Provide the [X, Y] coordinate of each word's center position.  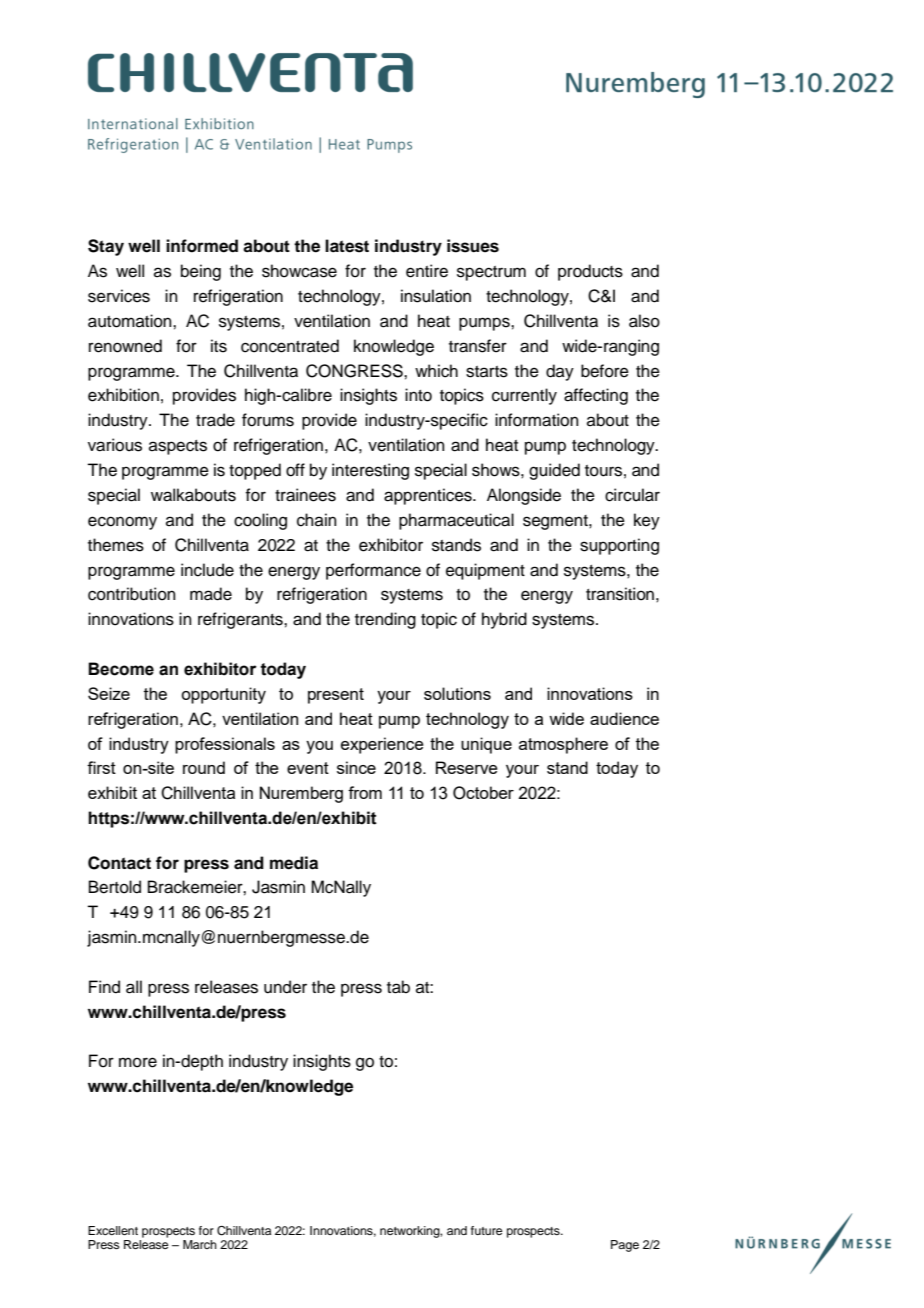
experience [382, 745]
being [201, 272]
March [200, 1244]
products [590, 272]
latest [347, 246]
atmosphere [563, 745]
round [204, 767]
